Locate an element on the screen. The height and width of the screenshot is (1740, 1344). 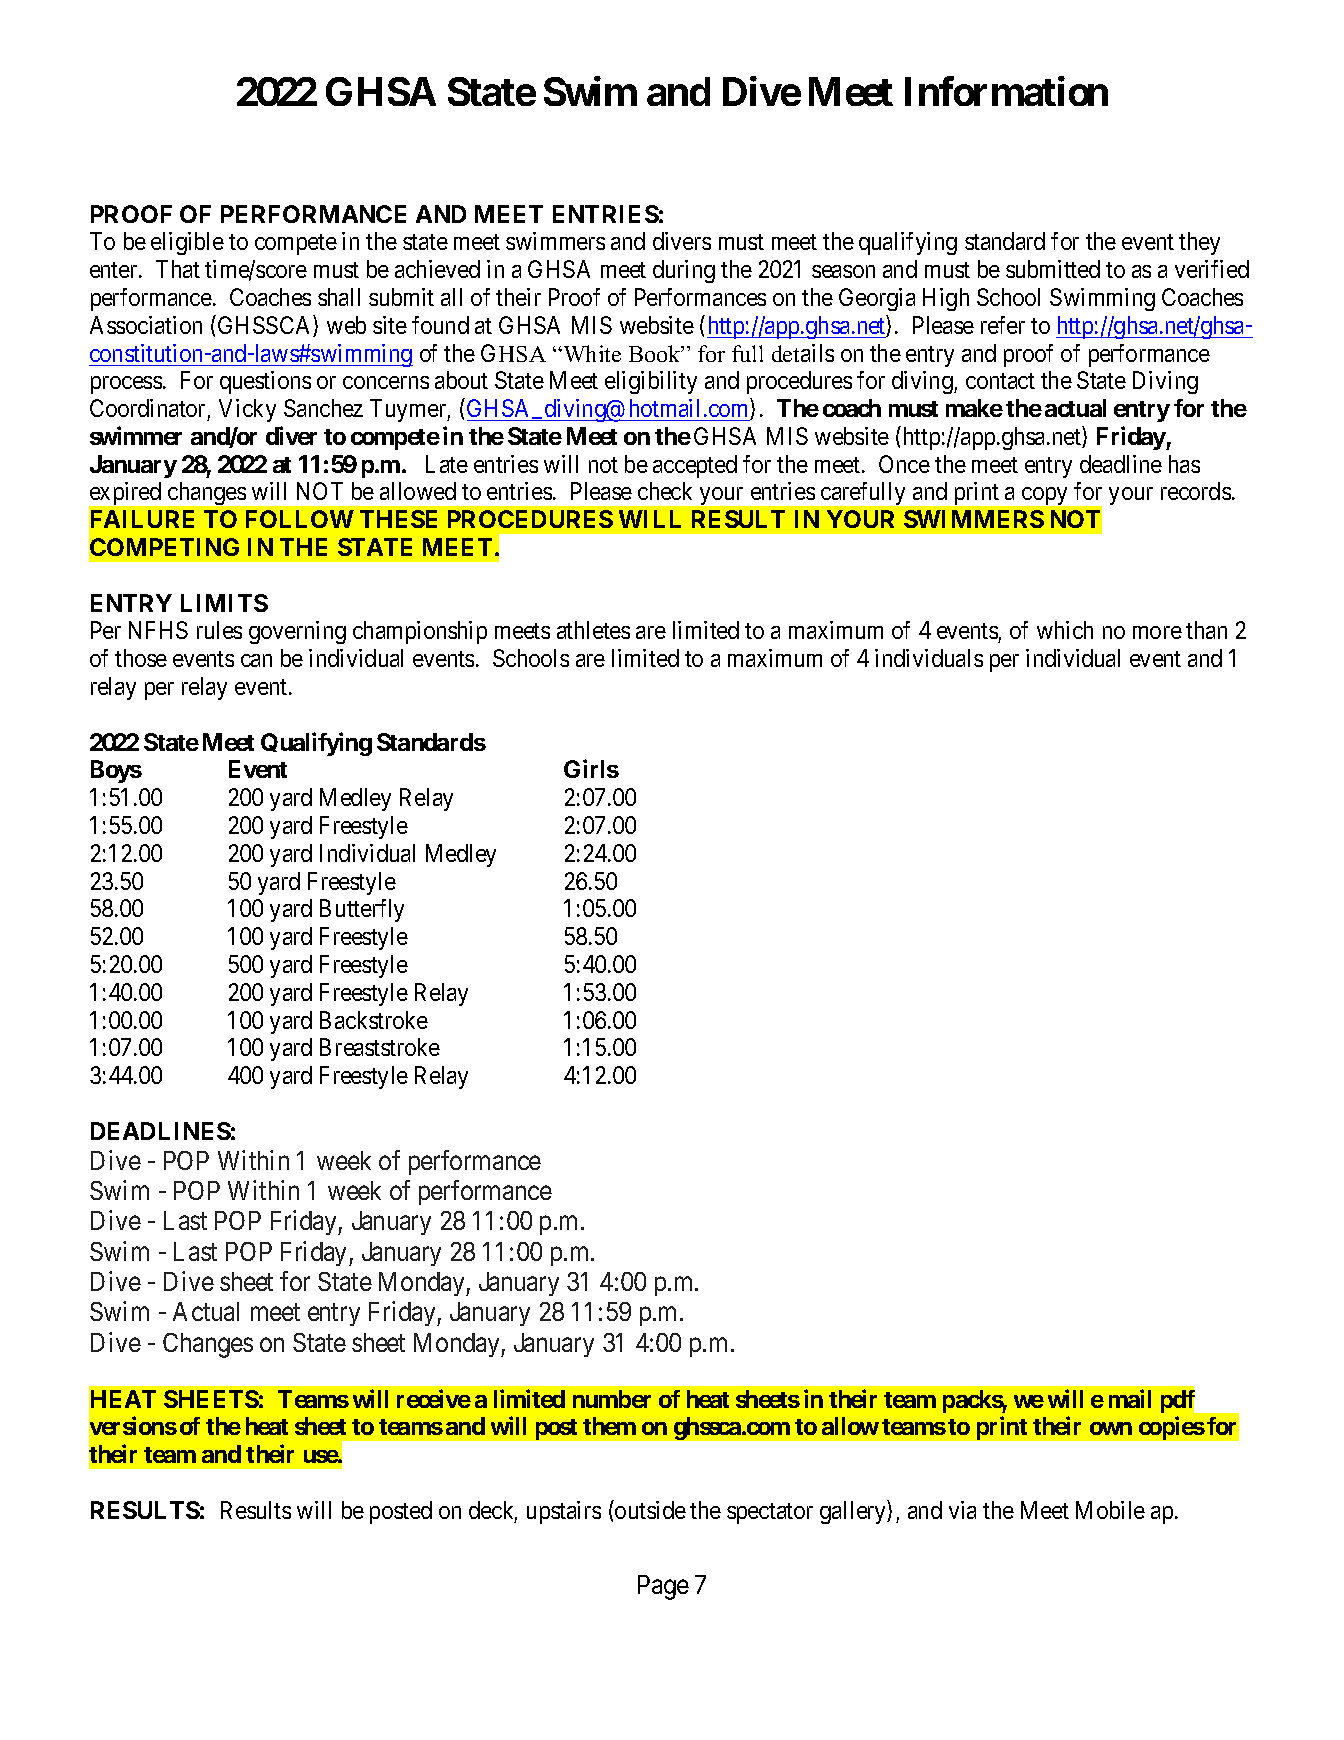
own is located at coordinates (1111, 1428).
